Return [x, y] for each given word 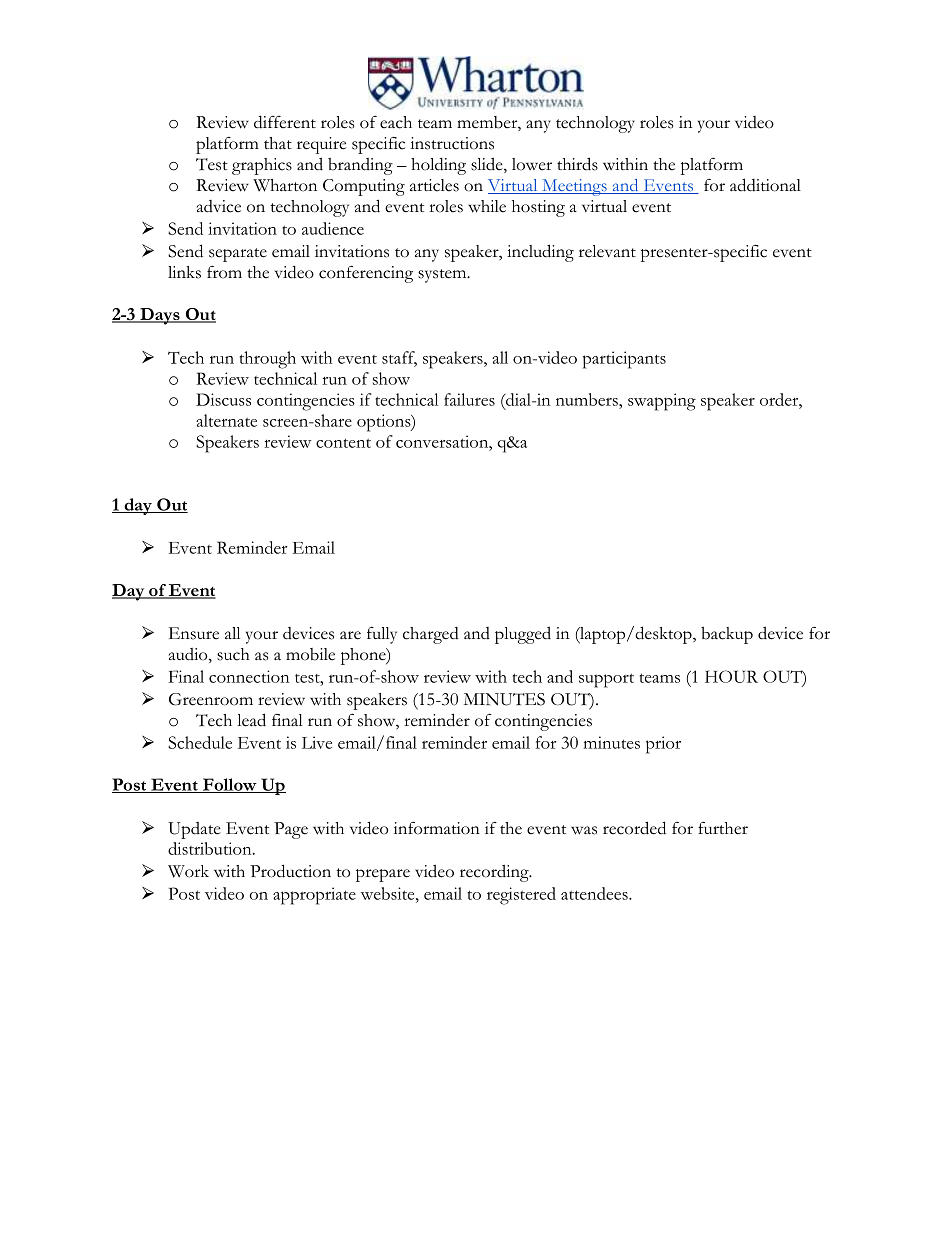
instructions [452, 143]
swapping [662, 402]
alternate [226, 420]
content [343, 443]
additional [765, 185]
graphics [262, 166]
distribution [211, 848]
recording [495, 873]
